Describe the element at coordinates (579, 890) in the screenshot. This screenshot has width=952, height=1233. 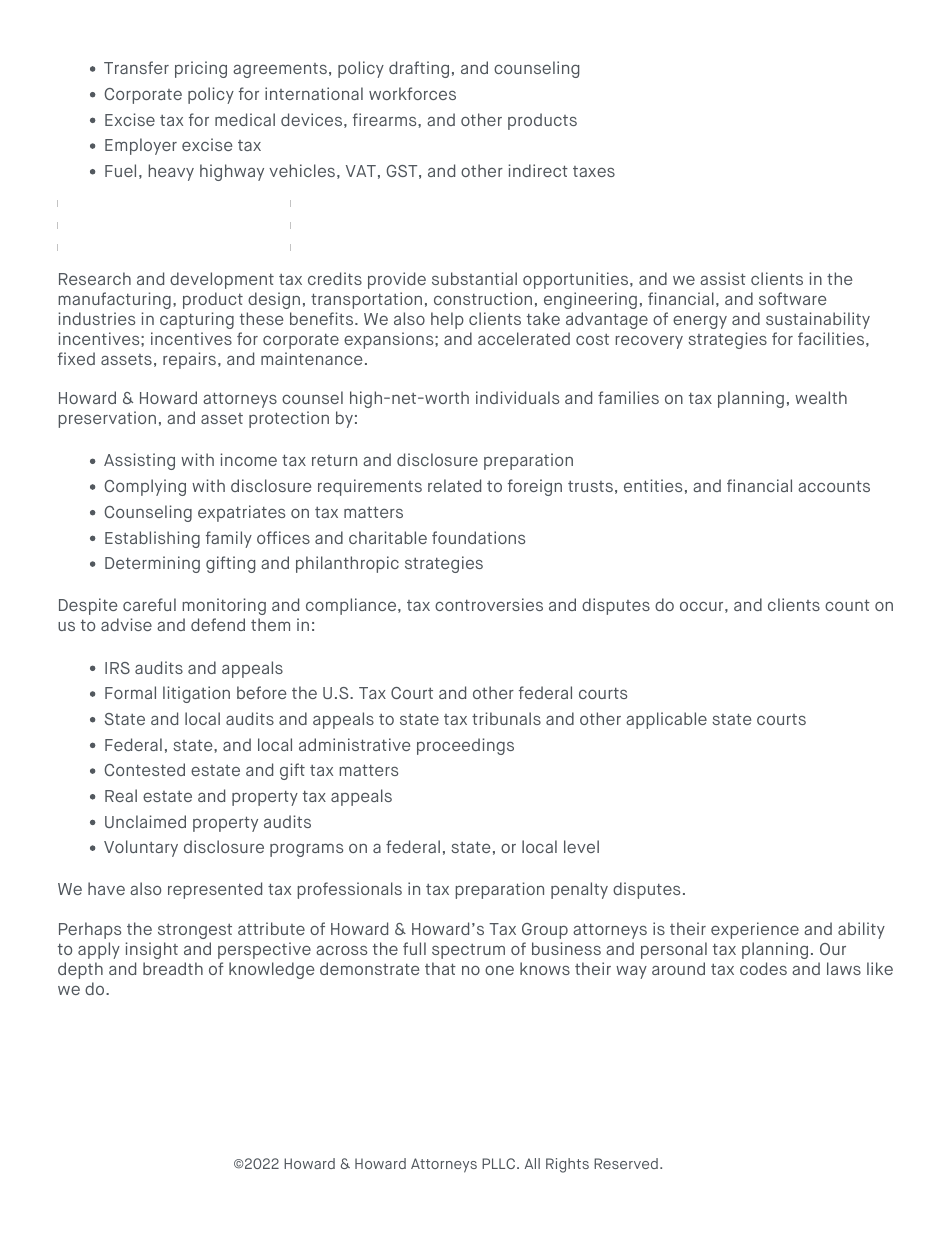
I see `penalty` at that location.
